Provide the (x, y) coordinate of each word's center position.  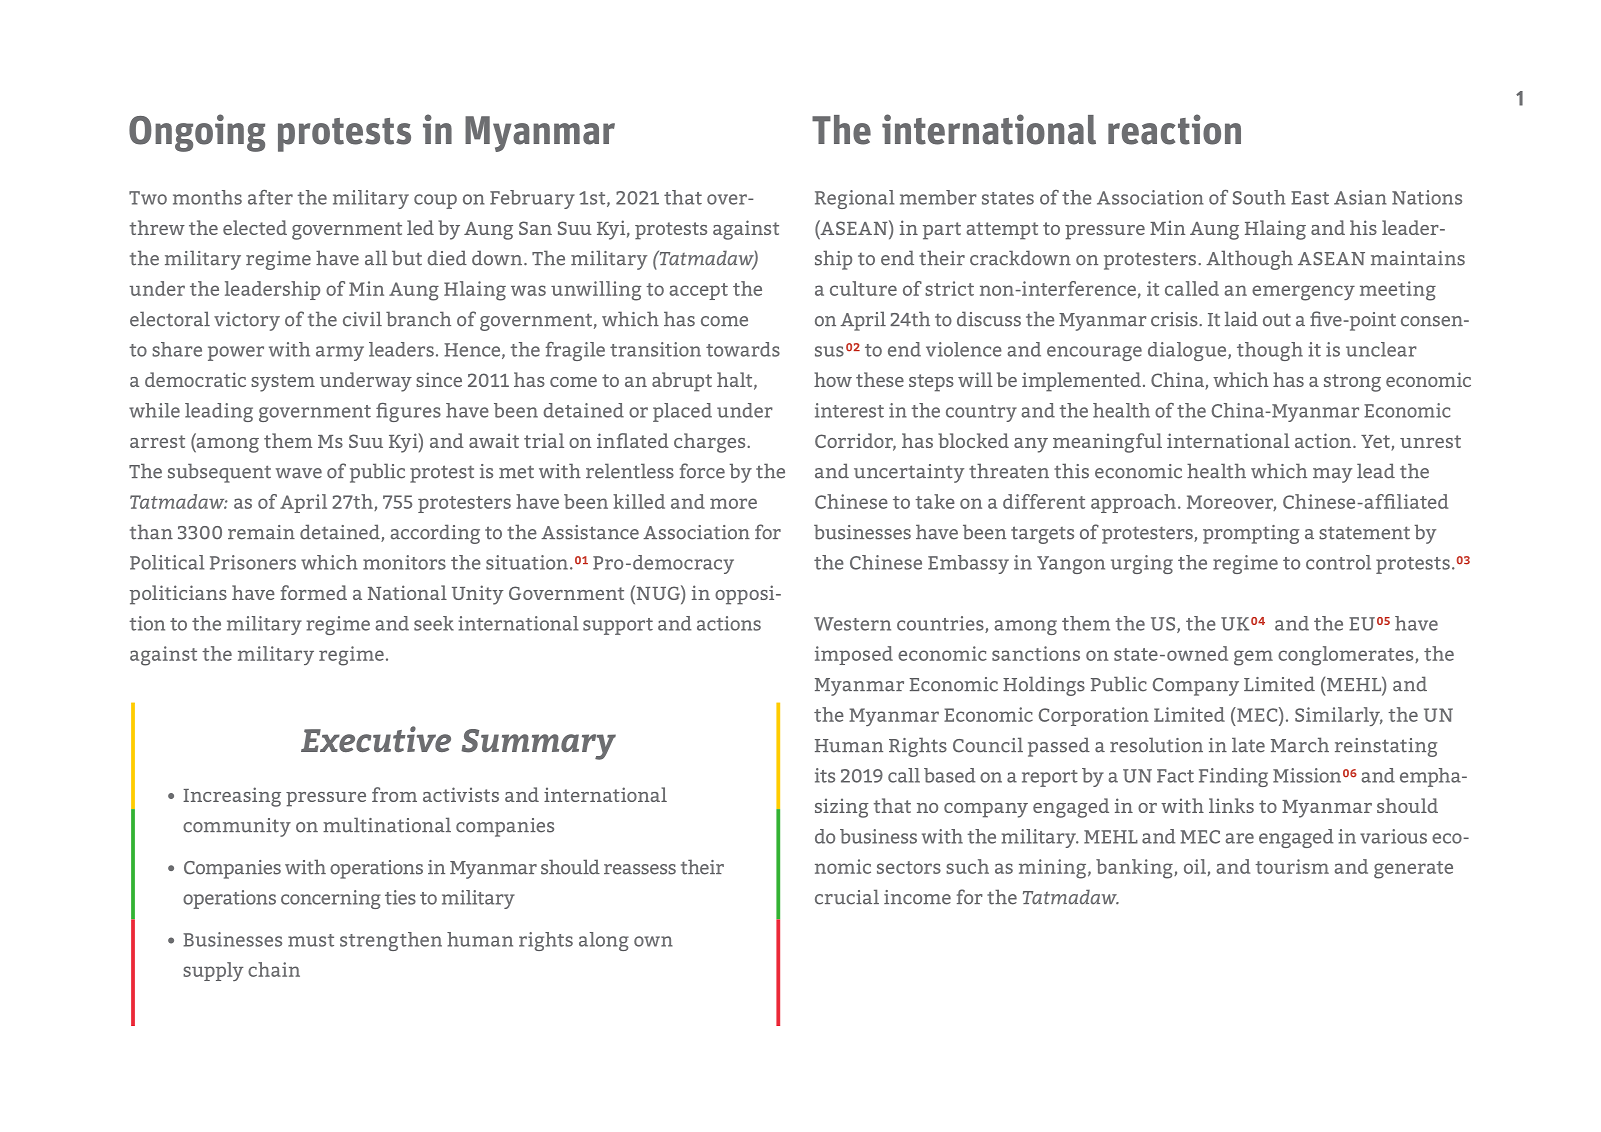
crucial (847, 897)
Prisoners (253, 562)
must (311, 940)
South (1259, 197)
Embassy (968, 564)
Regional (854, 199)
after (270, 197)
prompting (1251, 534)
